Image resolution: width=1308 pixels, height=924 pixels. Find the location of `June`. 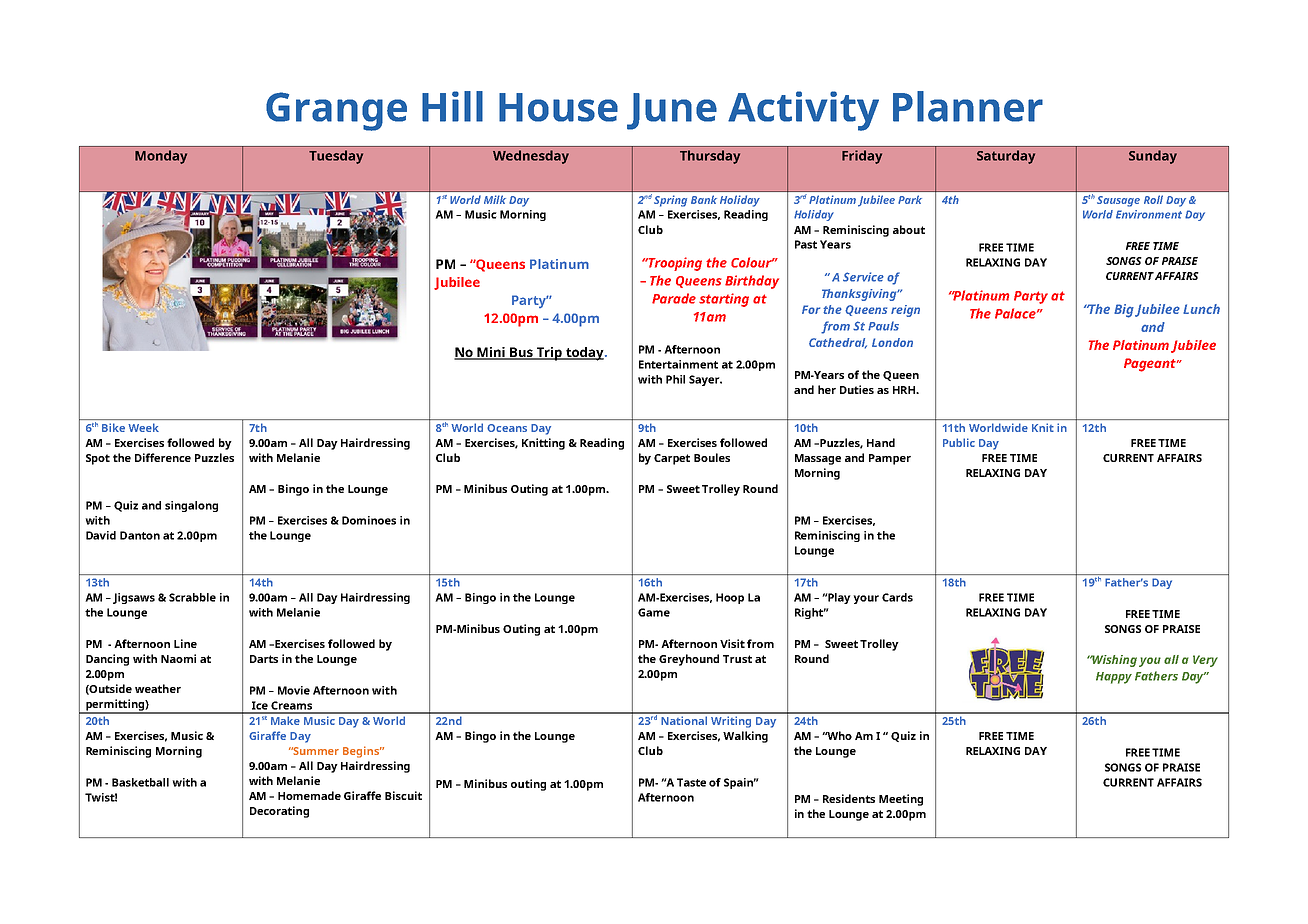

June is located at coordinates (672, 111).
